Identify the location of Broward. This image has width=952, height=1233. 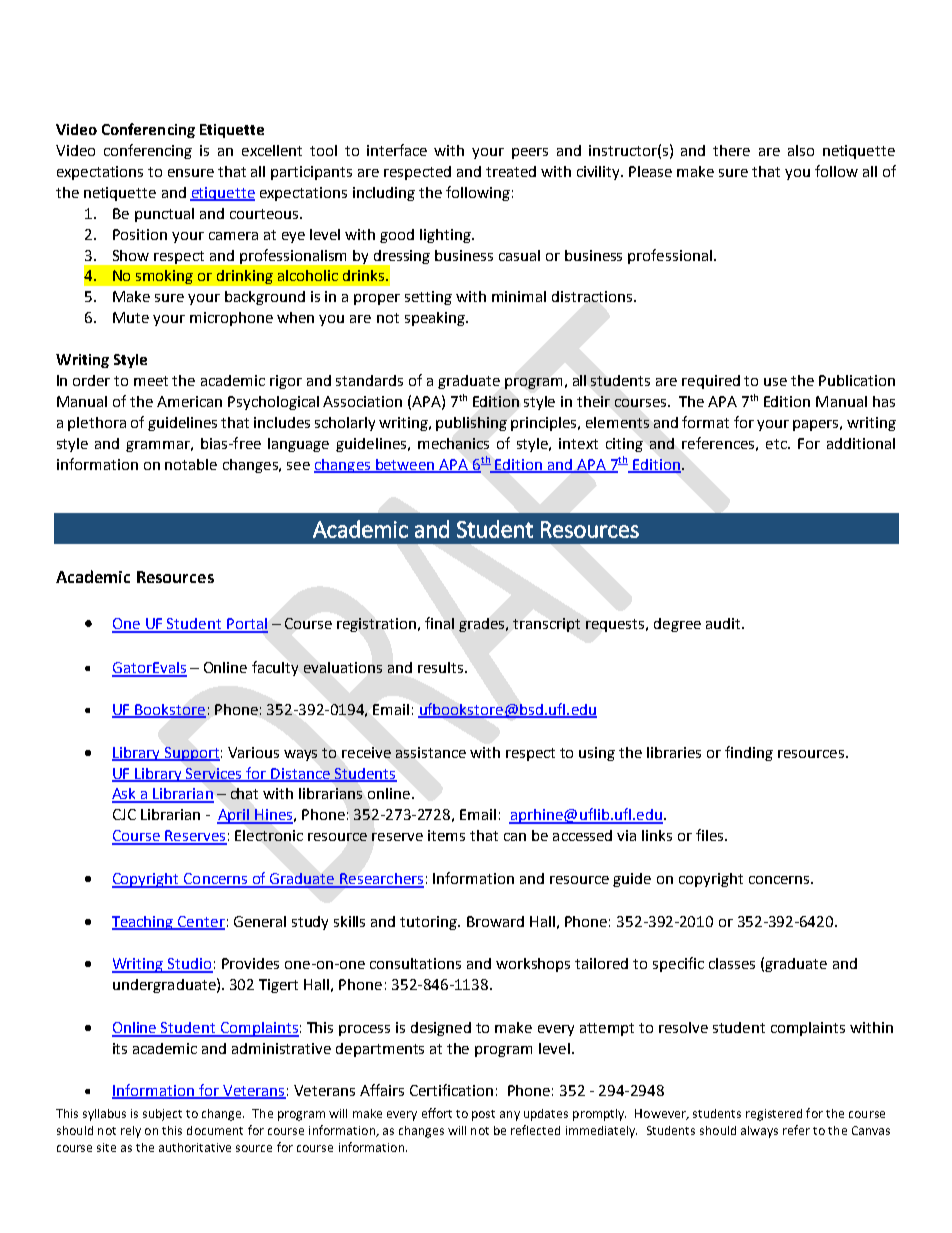
(495, 921).
